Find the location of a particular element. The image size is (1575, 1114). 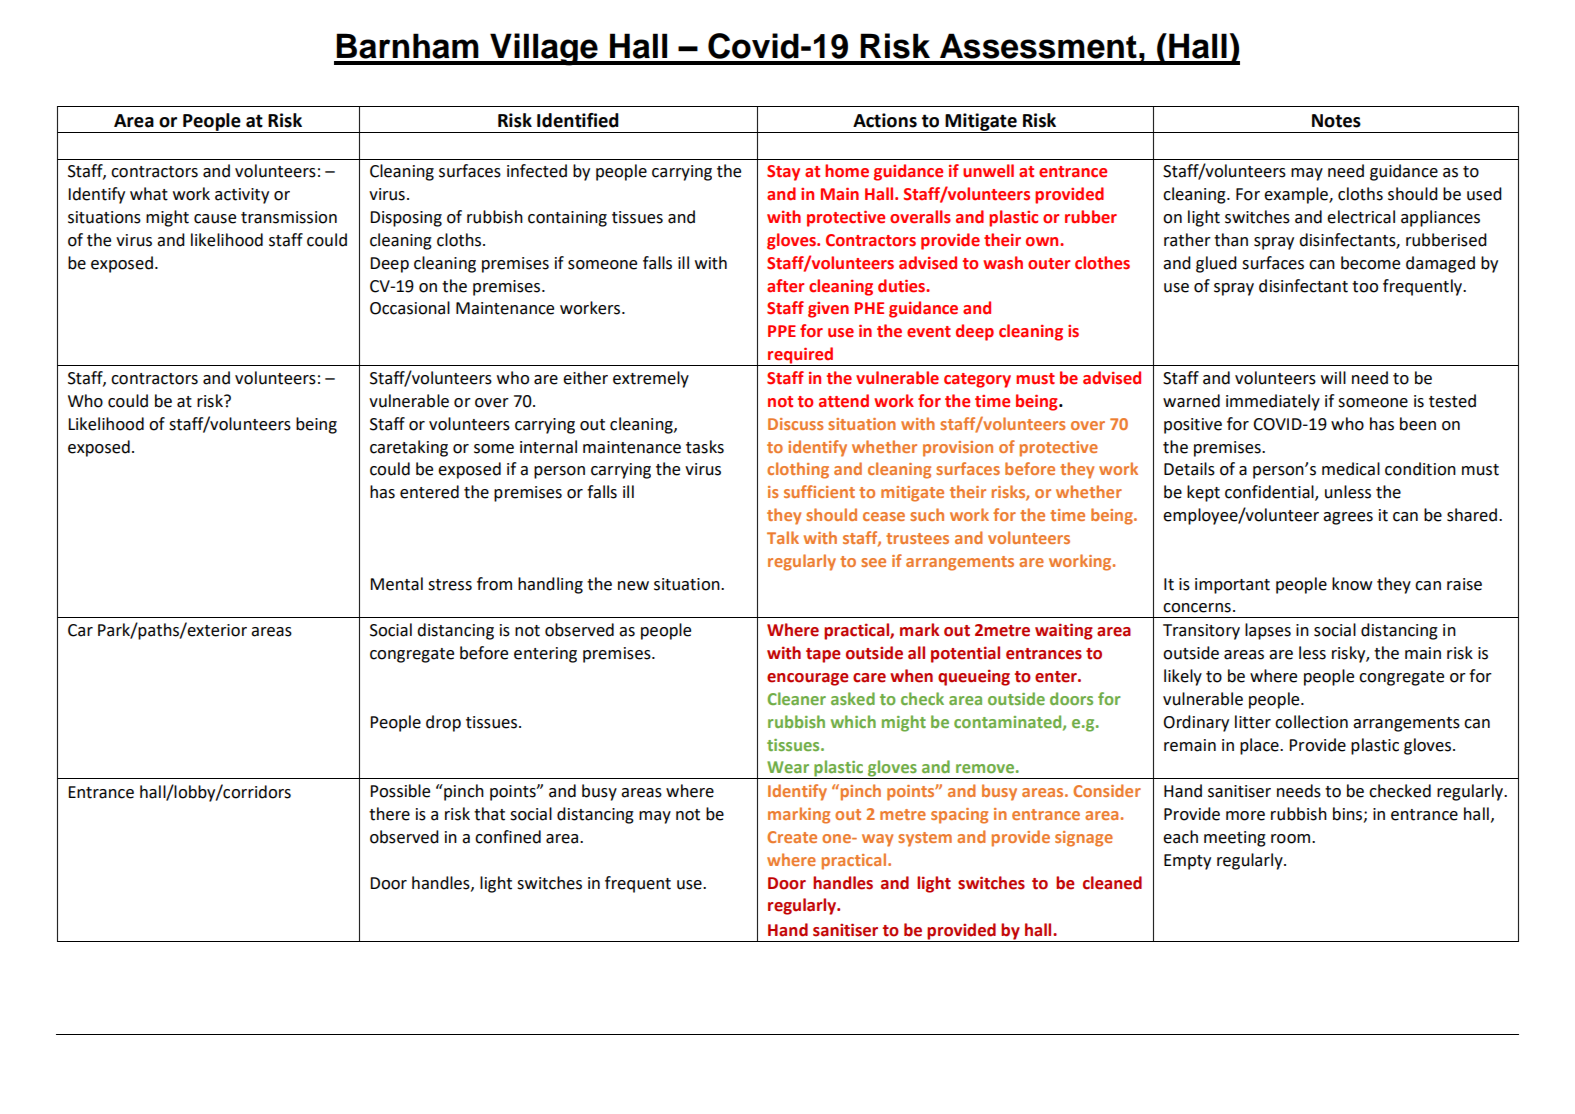

clothing is located at coordinates (798, 470).
